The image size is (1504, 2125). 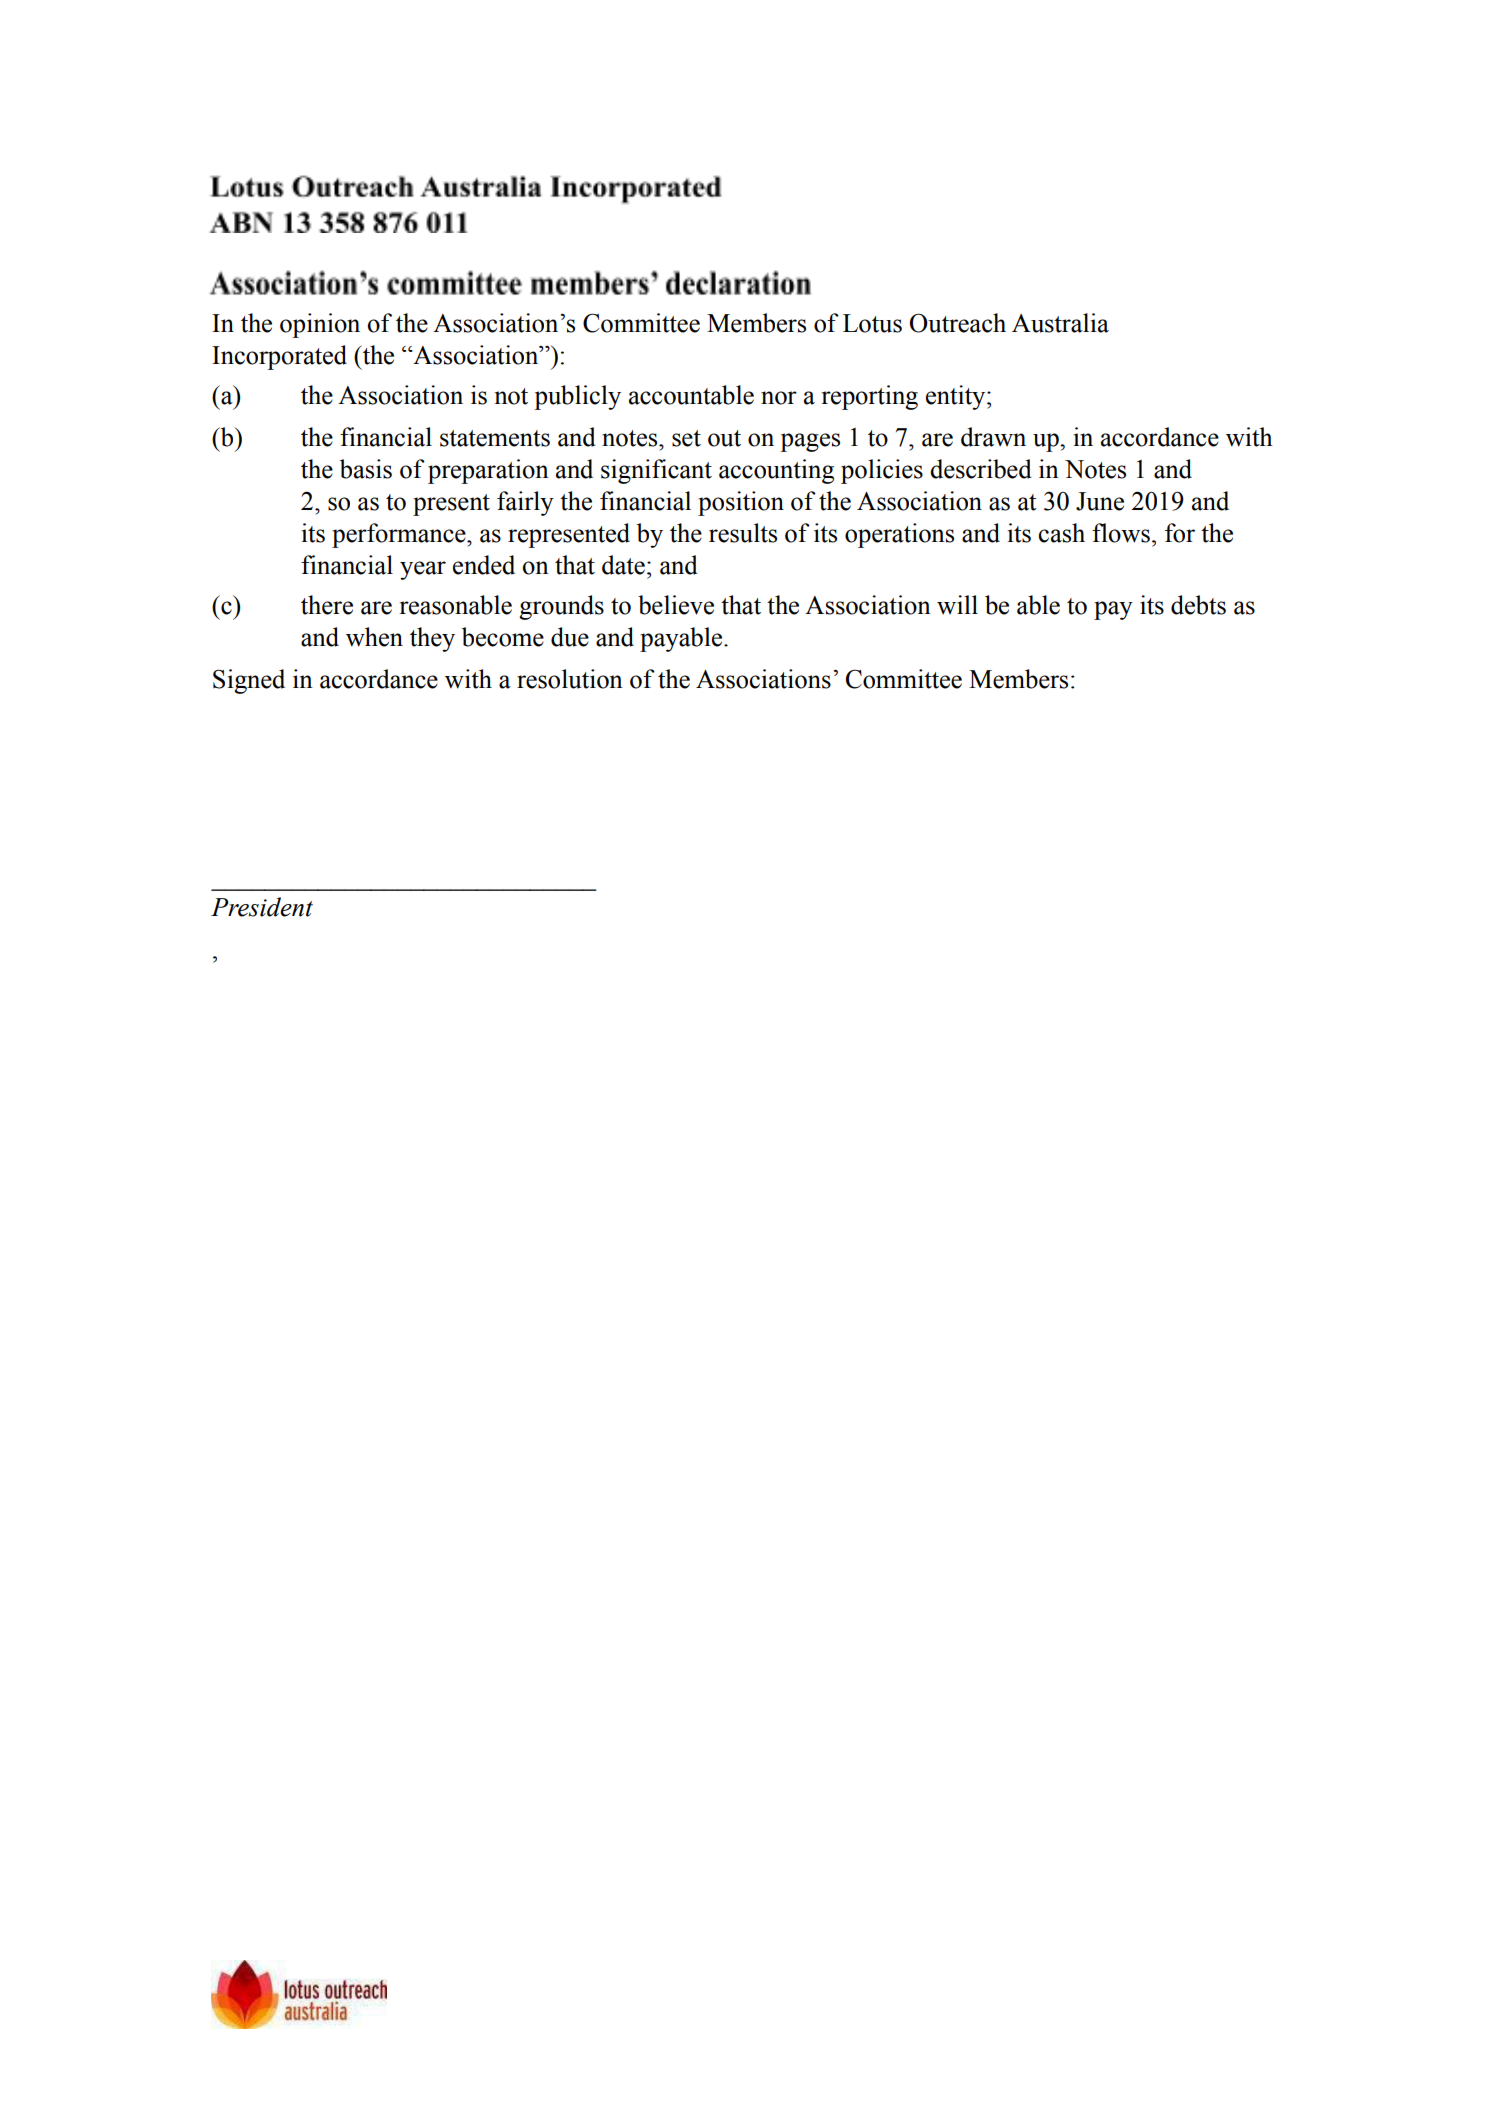 I want to click on cash, so click(x=1061, y=533).
